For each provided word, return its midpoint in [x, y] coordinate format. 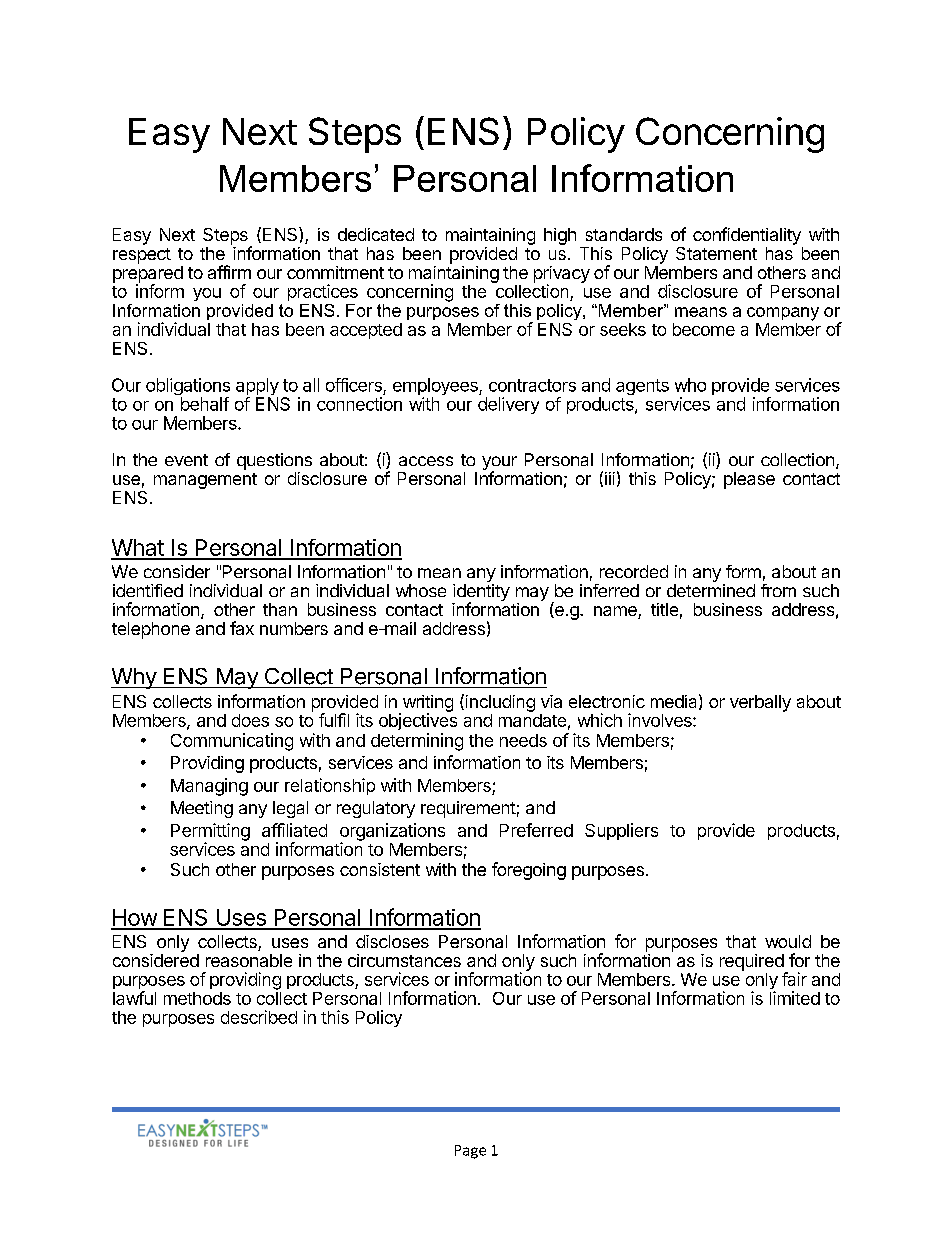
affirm [229, 272]
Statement [716, 253]
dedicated [376, 234]
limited [795, 998]
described [259, 1017]
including [499, 703]
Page [470, 1152]
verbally [760, 703]
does [250, 720]
